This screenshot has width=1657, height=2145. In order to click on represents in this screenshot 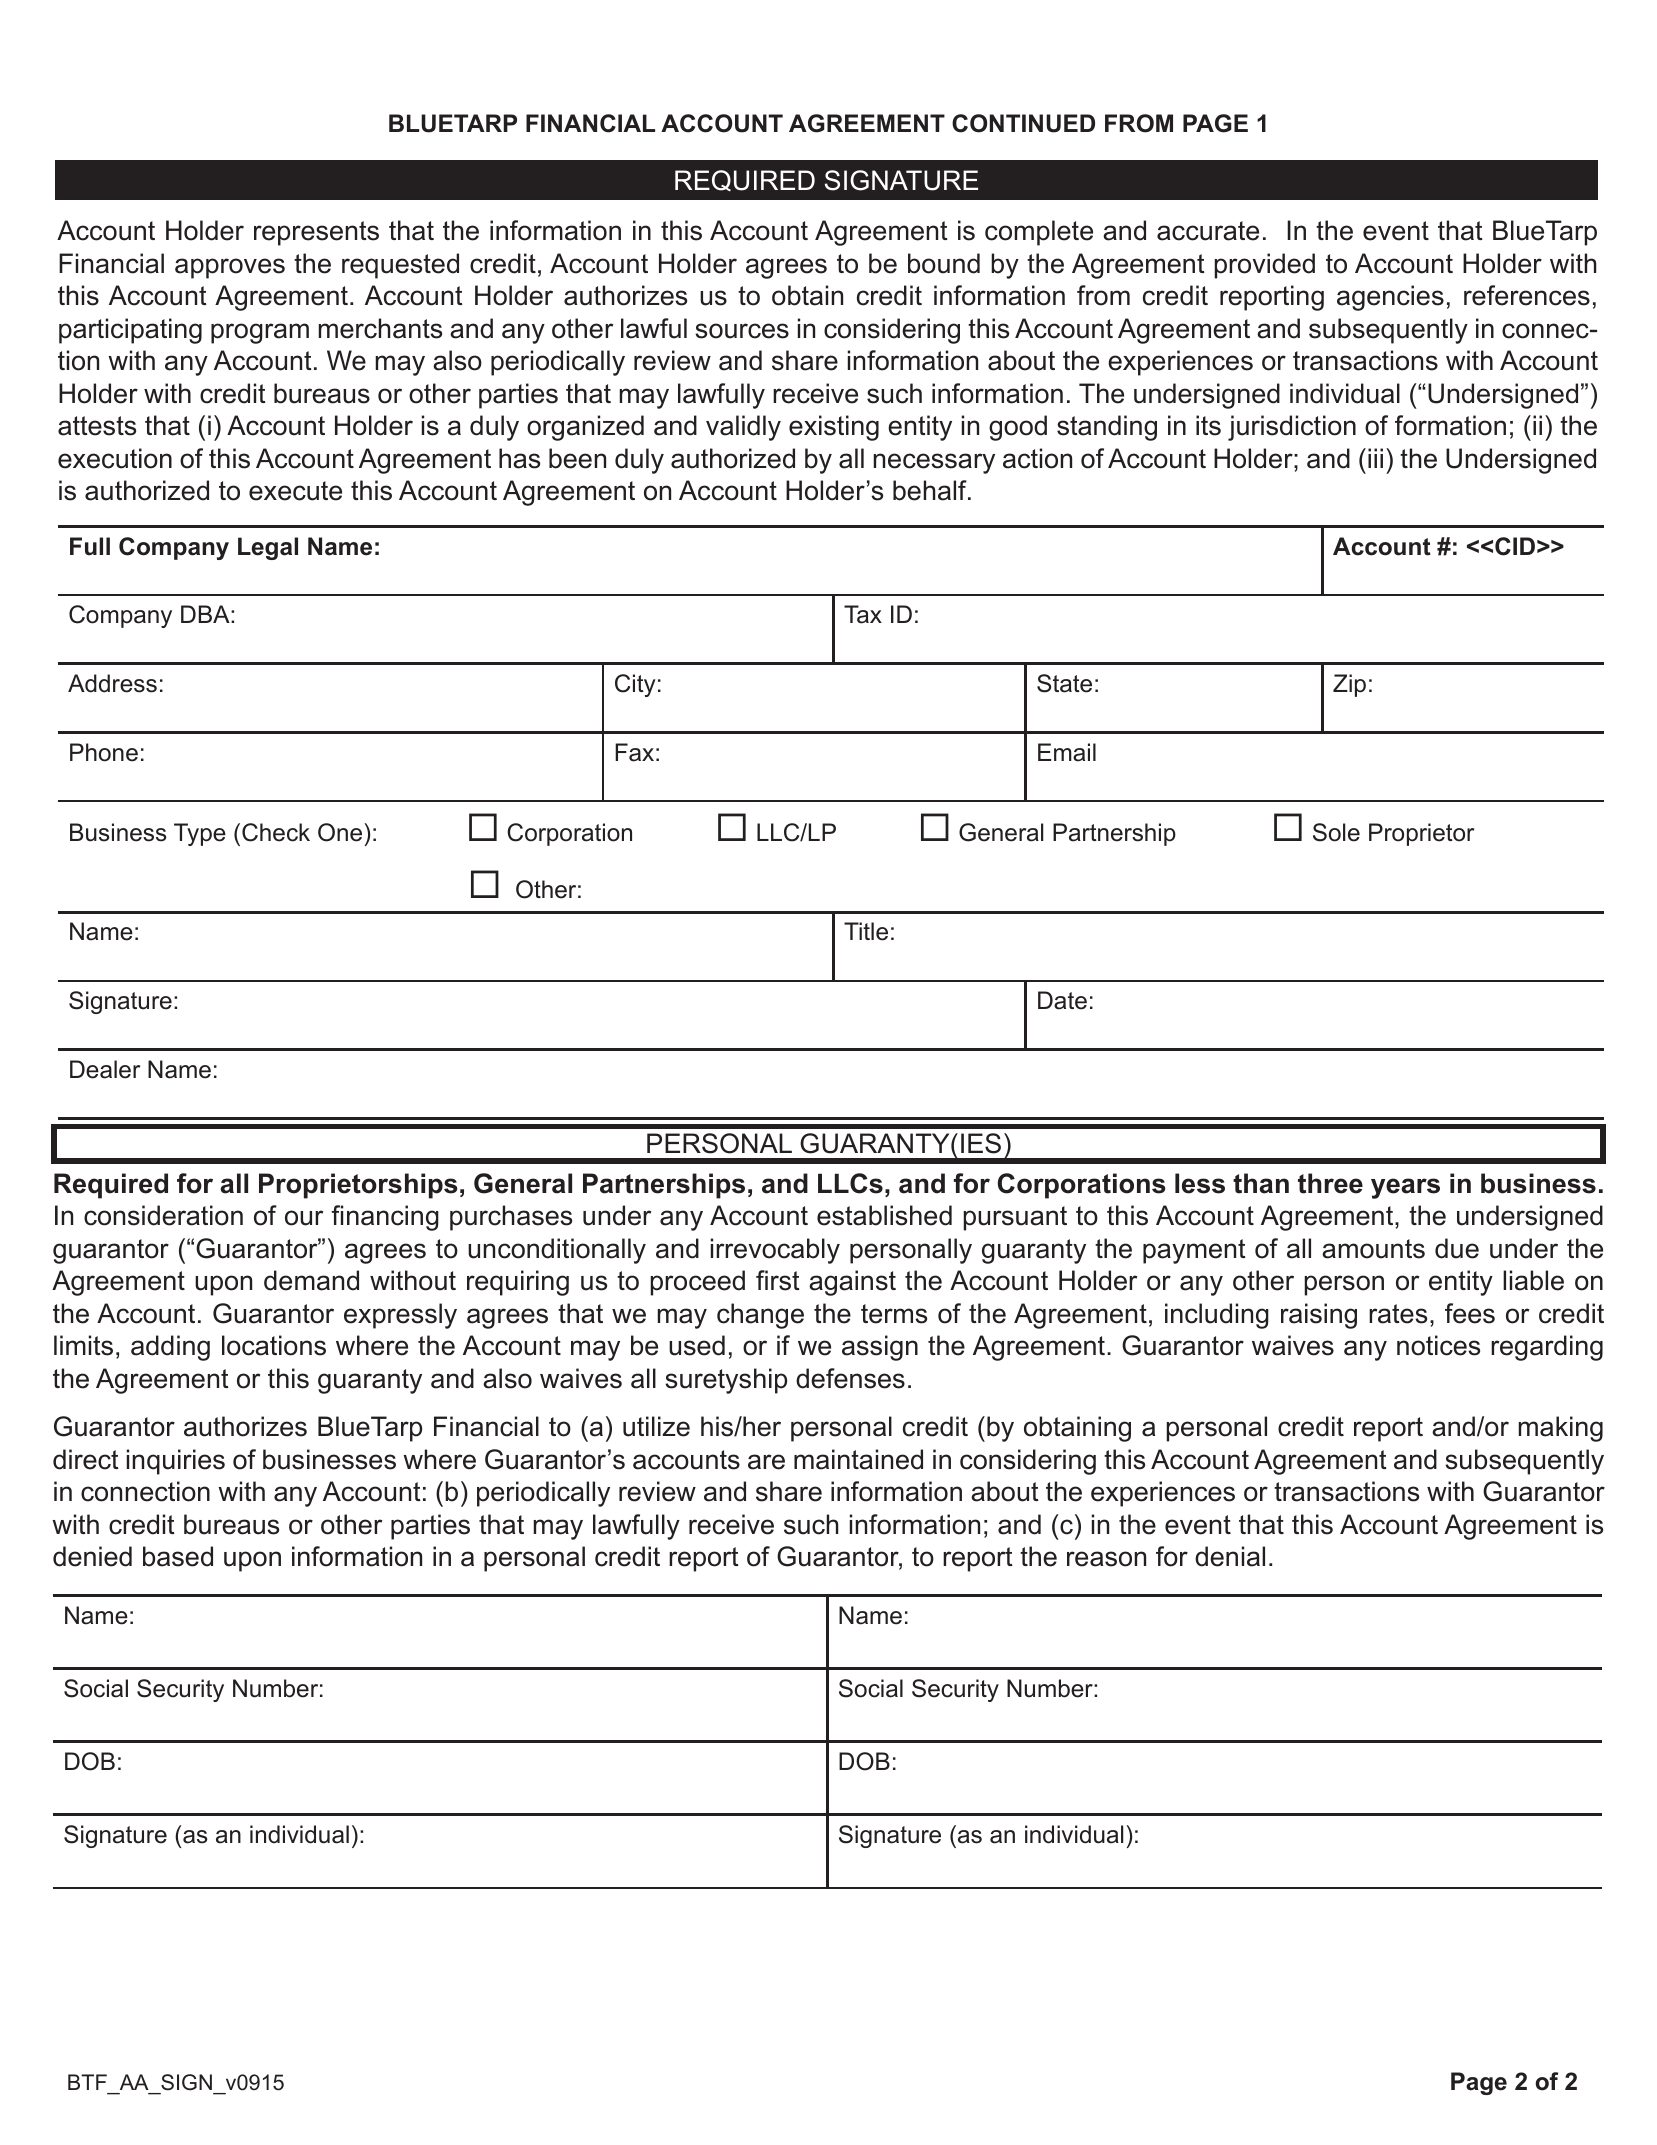, I will do `click(316, 233)`.
